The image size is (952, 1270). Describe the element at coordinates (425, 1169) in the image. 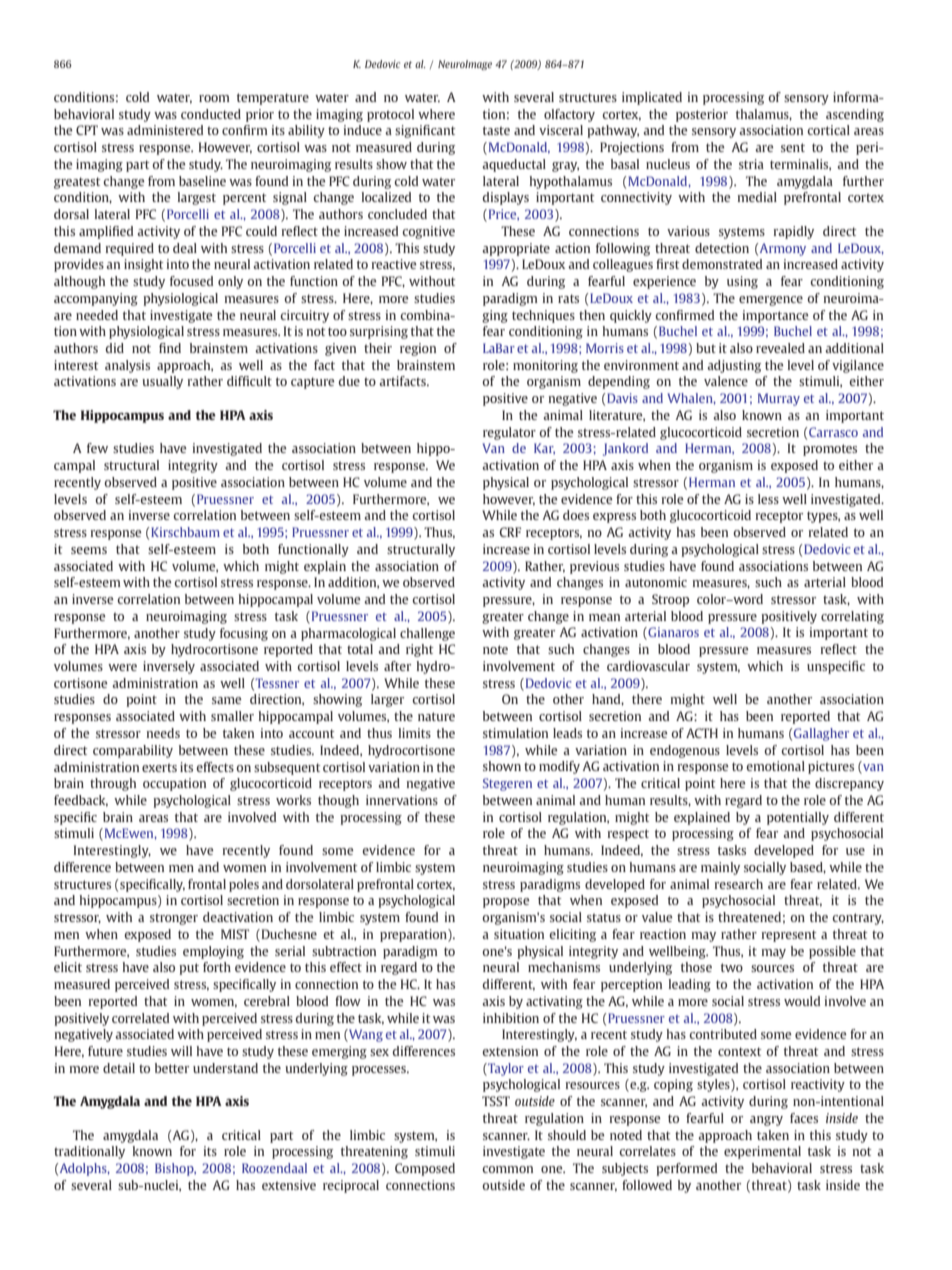

I see `Composed` at that location.
